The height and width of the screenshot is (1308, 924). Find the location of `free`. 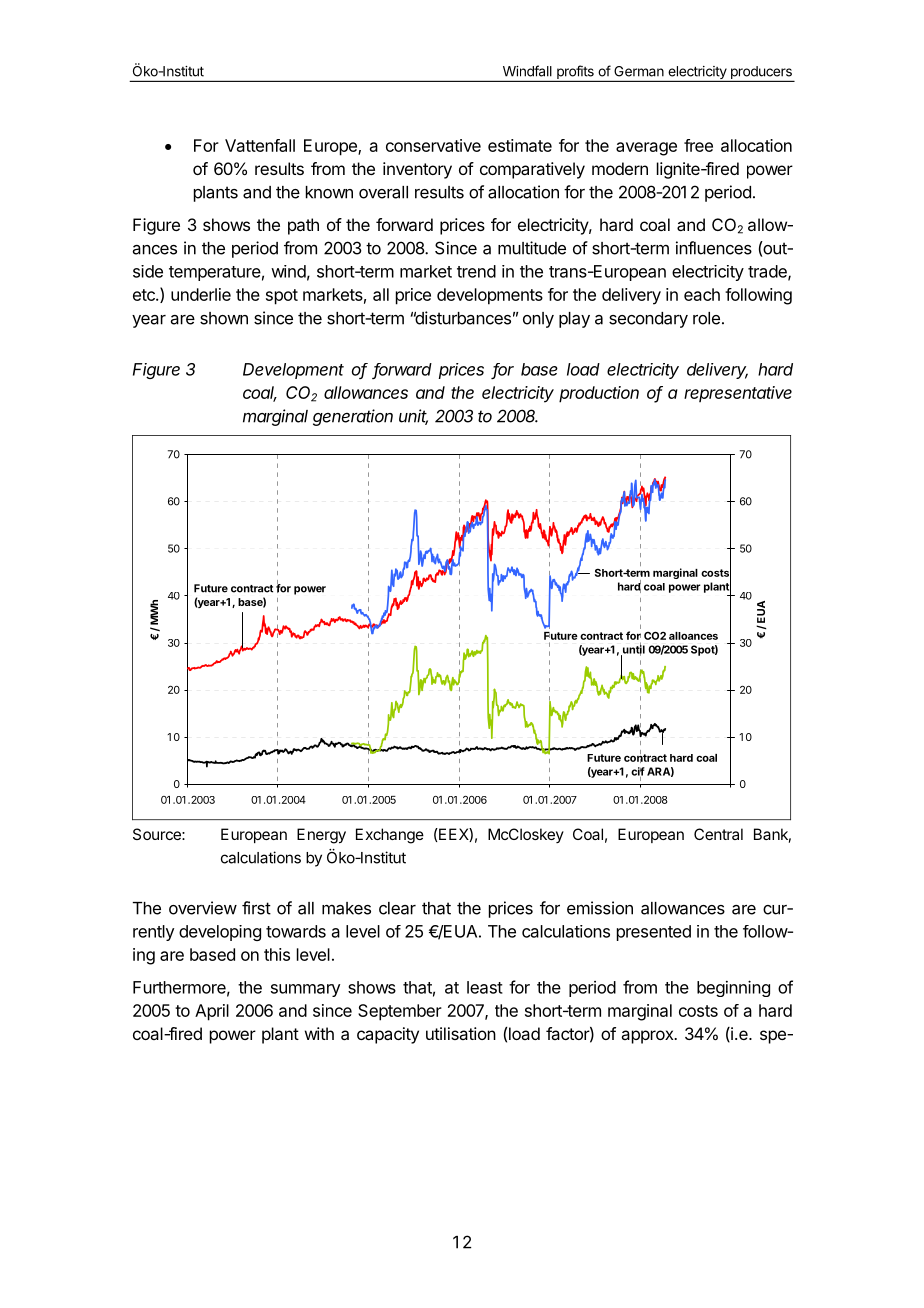

free is located at coordinates (698, 145).
